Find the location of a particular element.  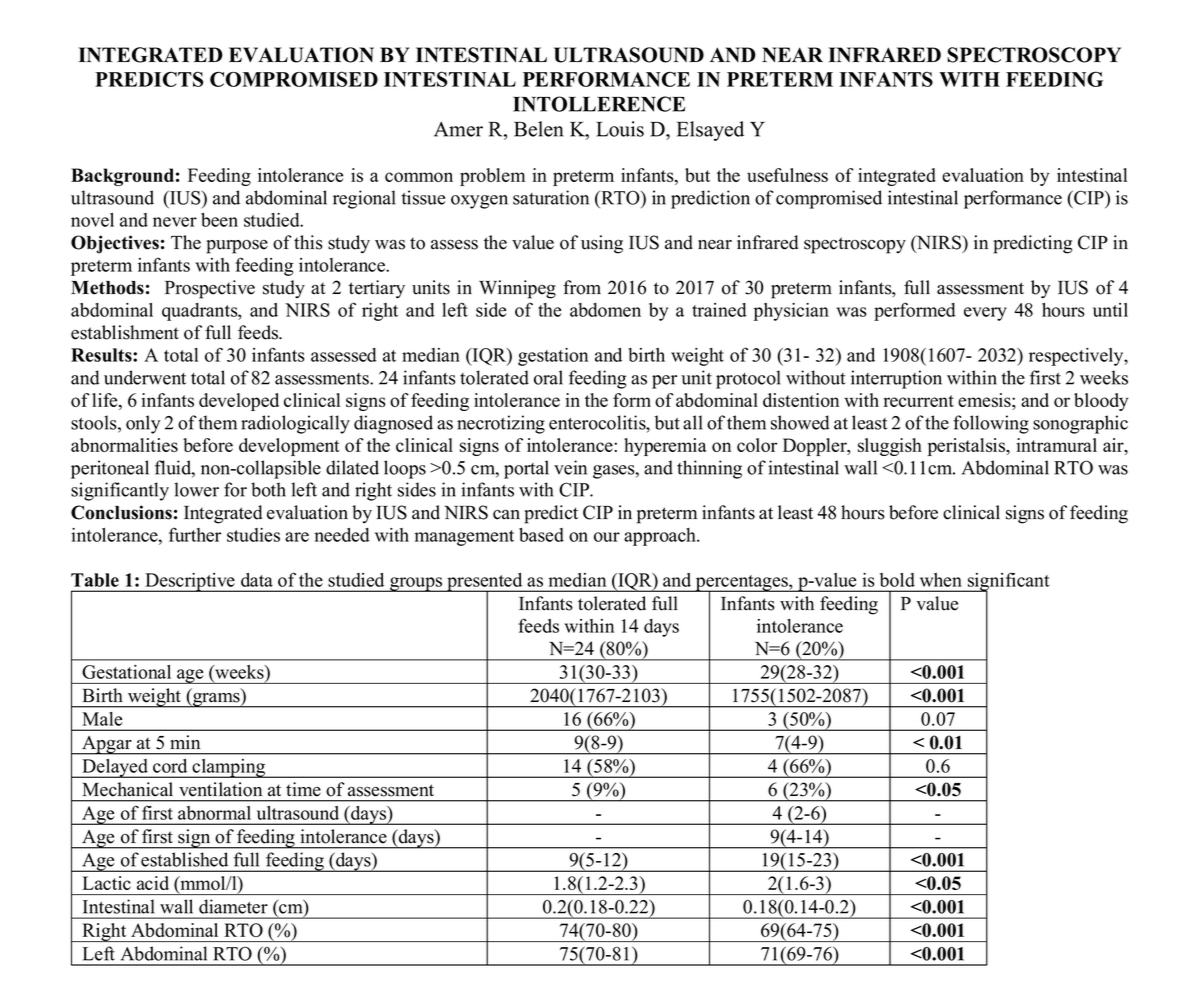

further is located at coordinates (195, 534).
